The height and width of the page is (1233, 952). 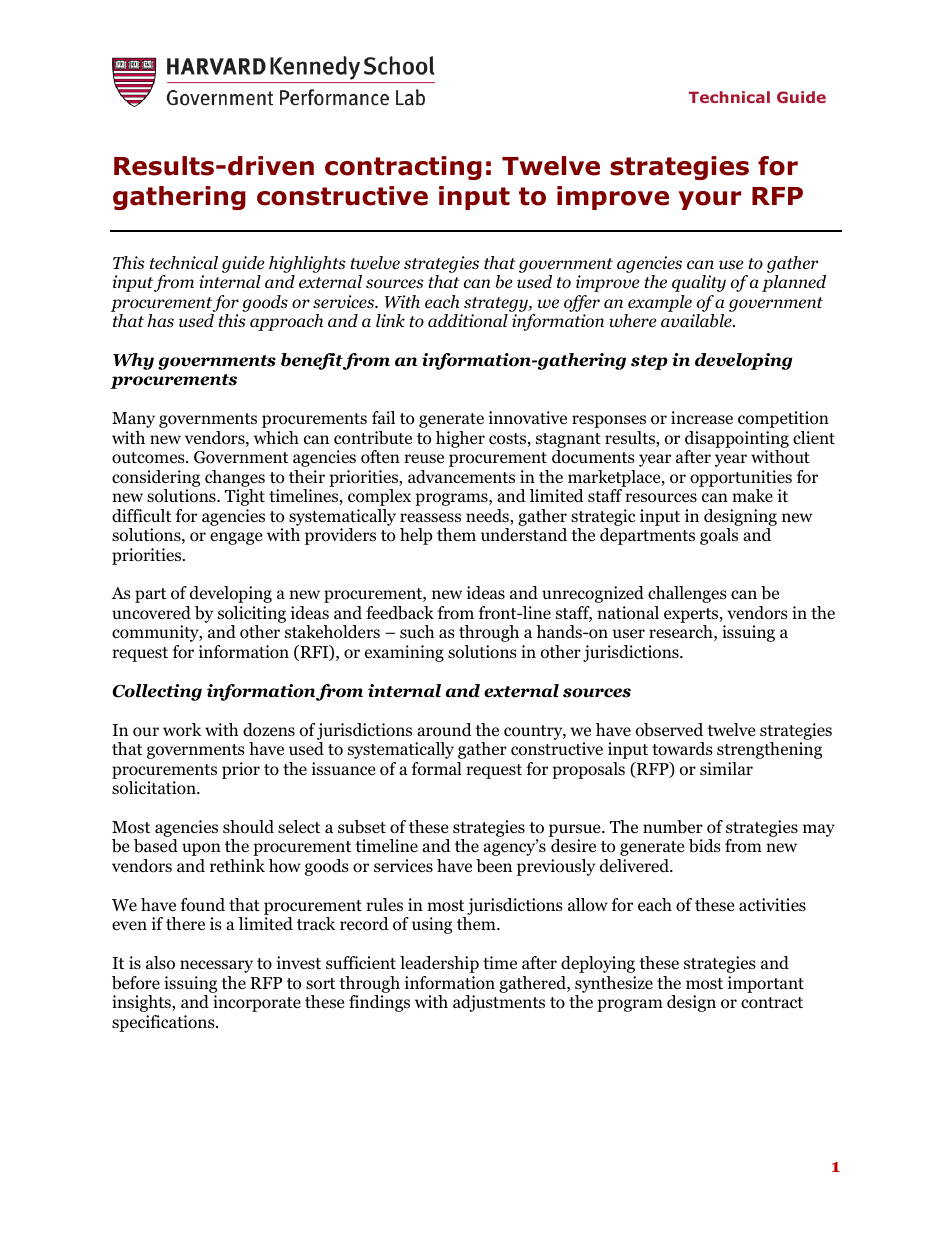 What do you see at coordinates (741, 478) in the page?
I see `opportunities` at bounding box center [741, 478].
